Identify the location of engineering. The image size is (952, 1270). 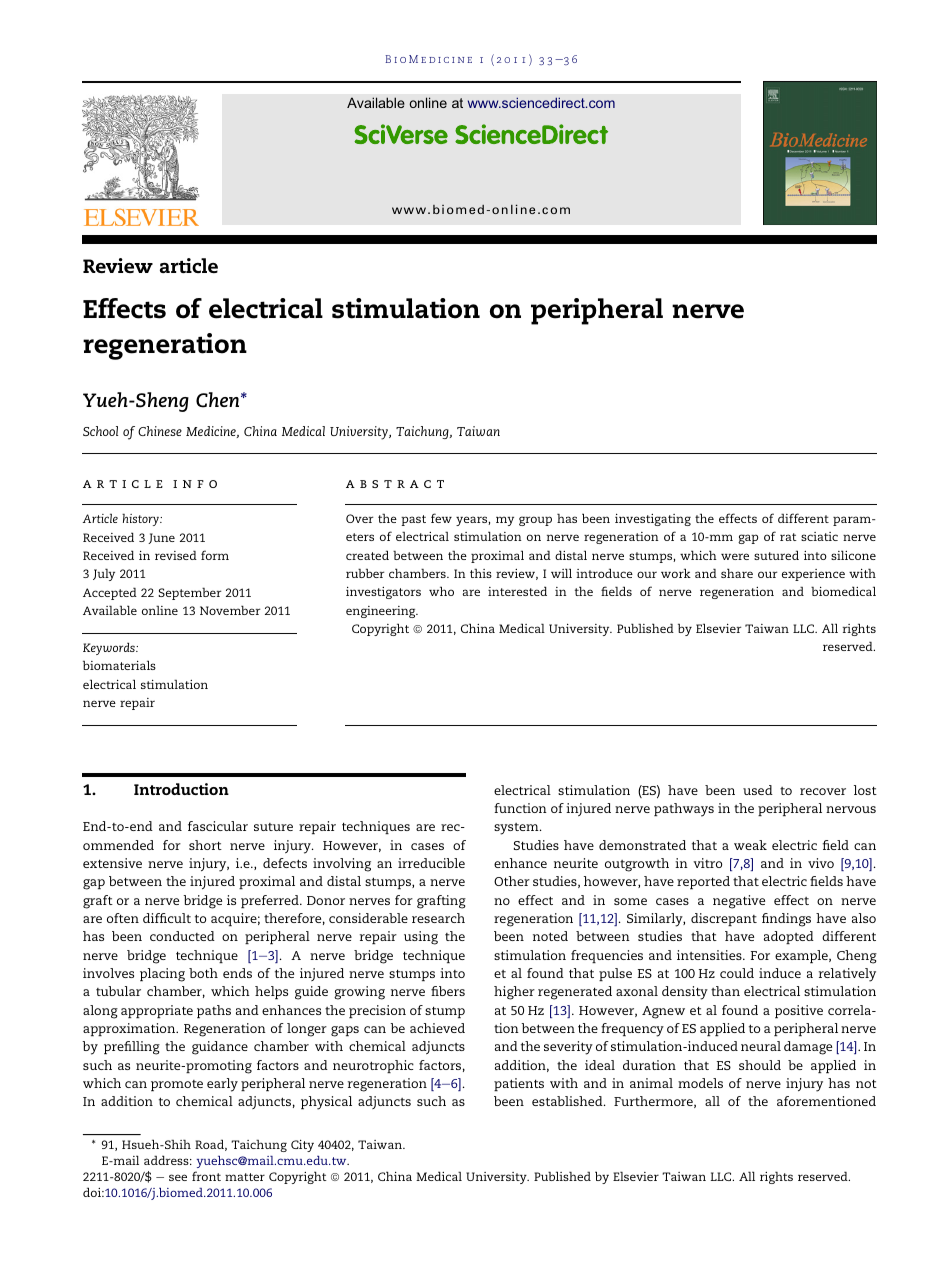
(382, 612).
